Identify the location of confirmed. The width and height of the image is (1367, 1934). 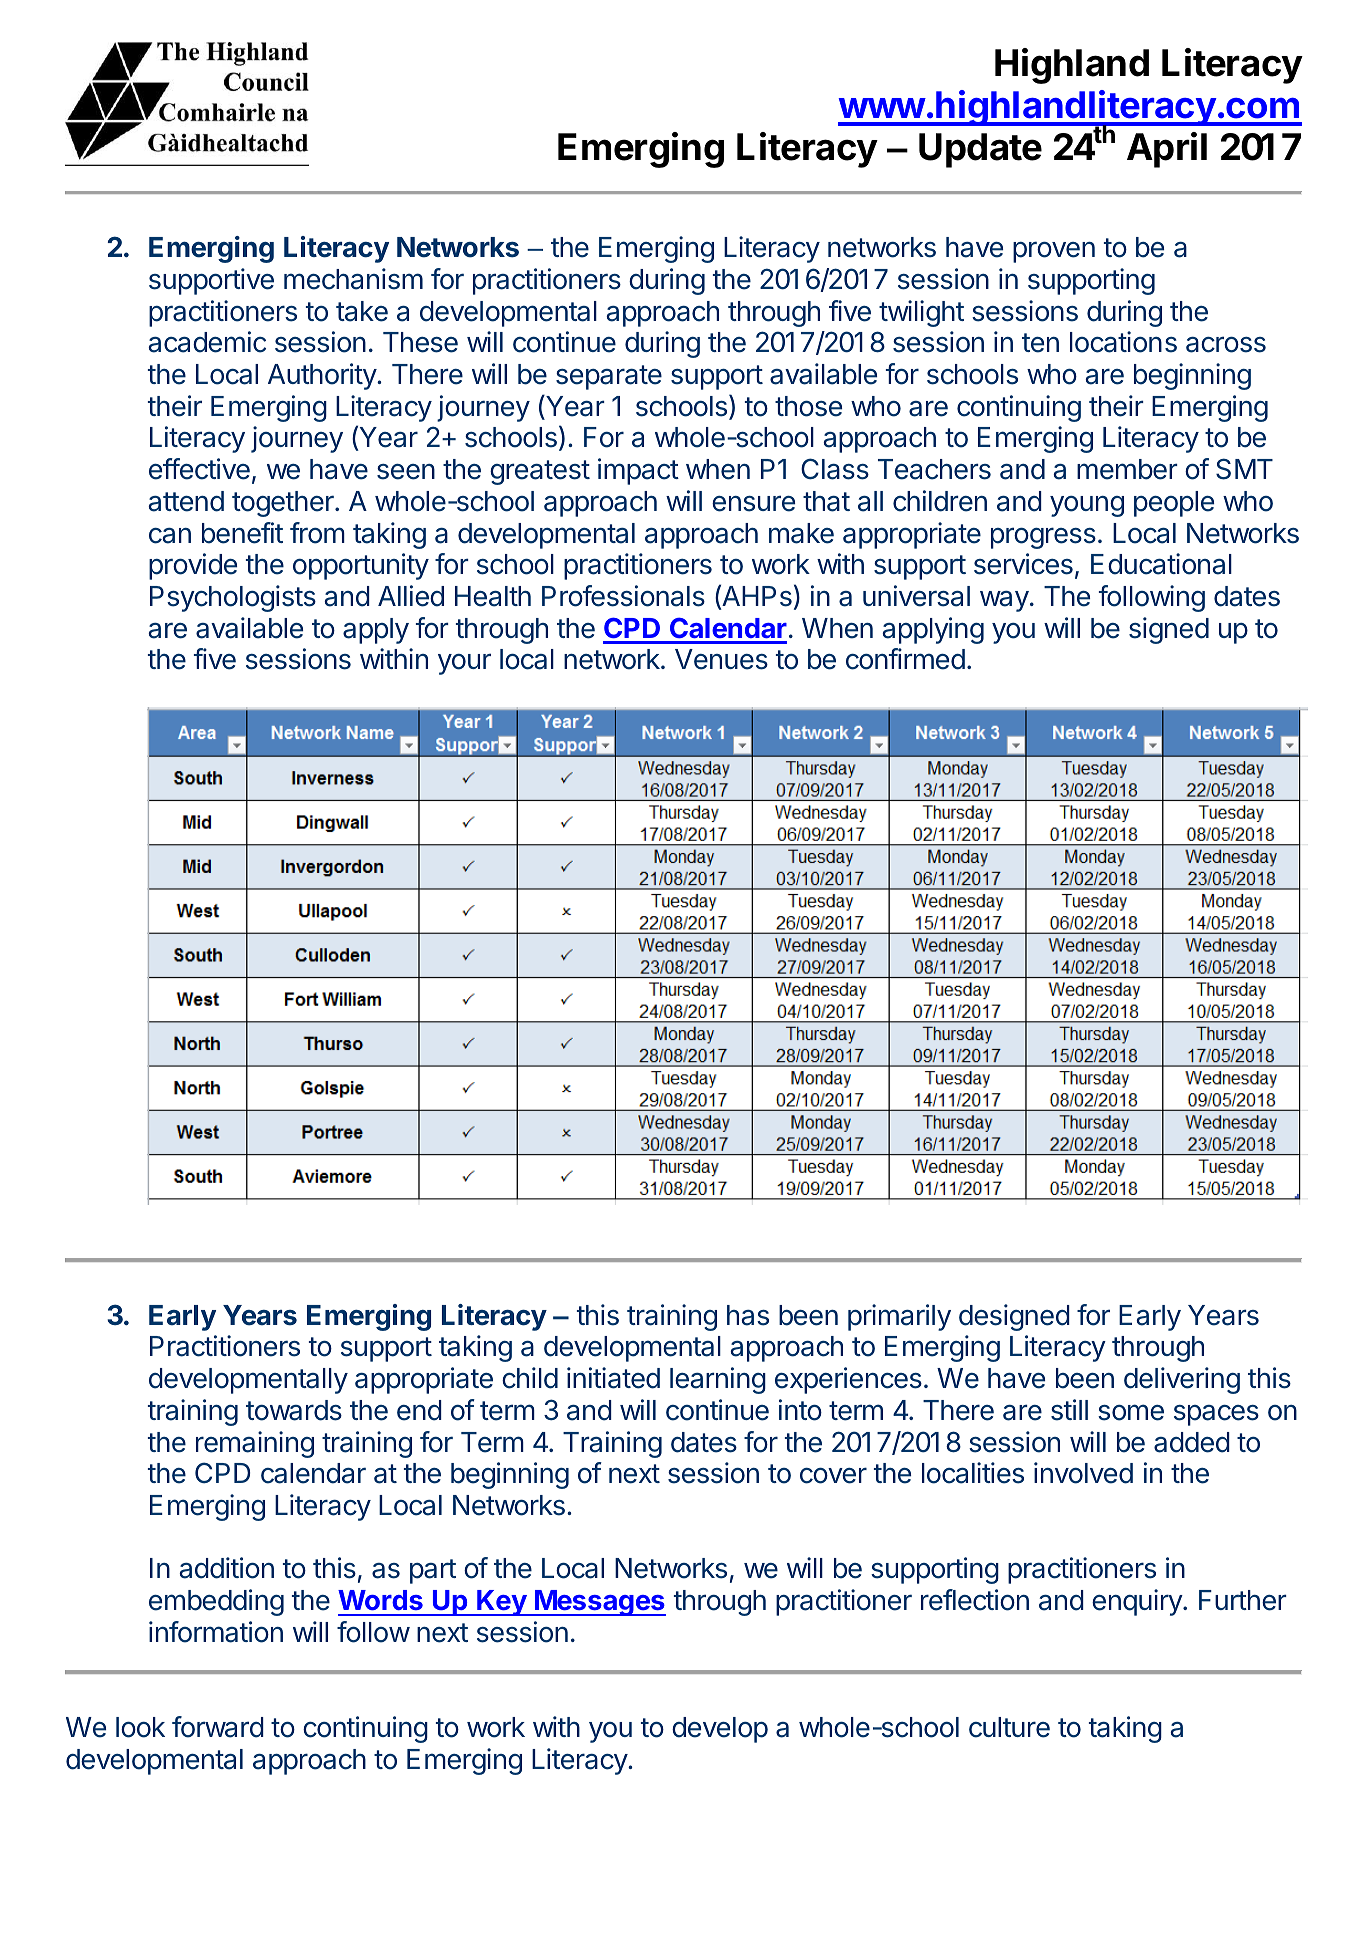
(905, 659).
